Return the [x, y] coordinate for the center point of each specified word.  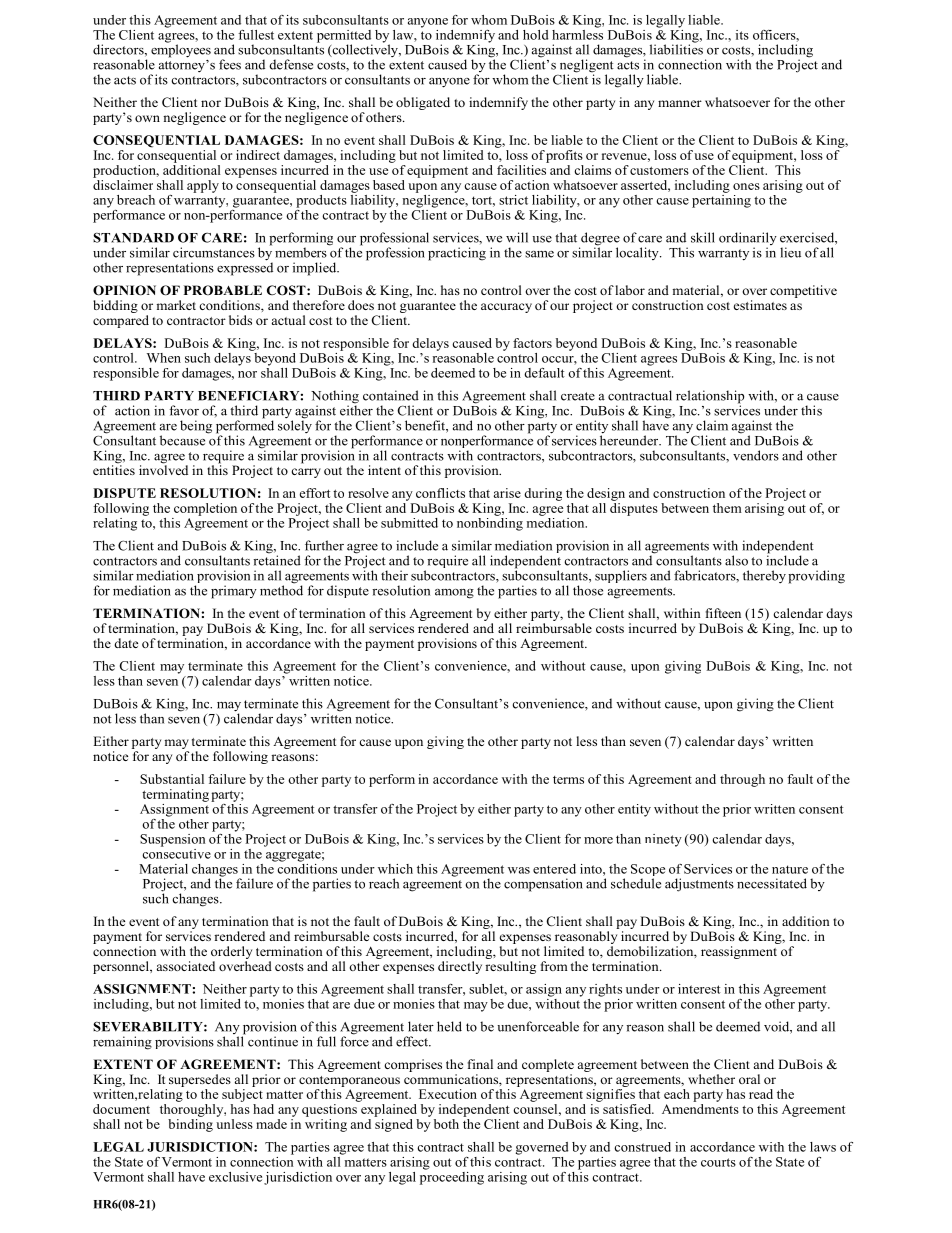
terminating [175, 795]
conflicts [440, 493]
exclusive [235, 1177]
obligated [423, 103]
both [446, 1124]
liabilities [676, 48]
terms [568, 780]
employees [181, 50]
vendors [756, 455]
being [196, 427]
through [742, 780]
